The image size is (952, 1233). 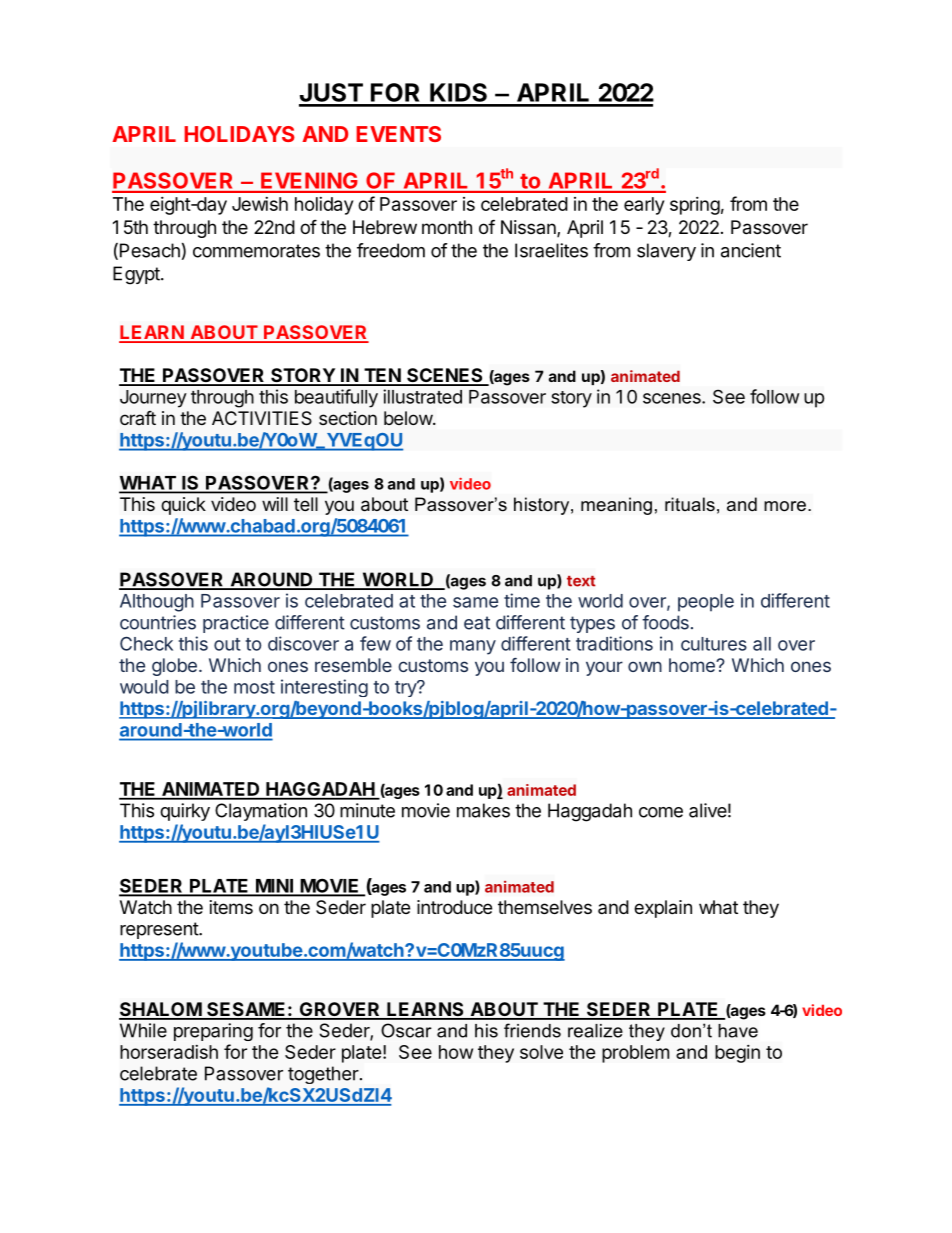 I want to click on spring, so click(x=695, y=206).
